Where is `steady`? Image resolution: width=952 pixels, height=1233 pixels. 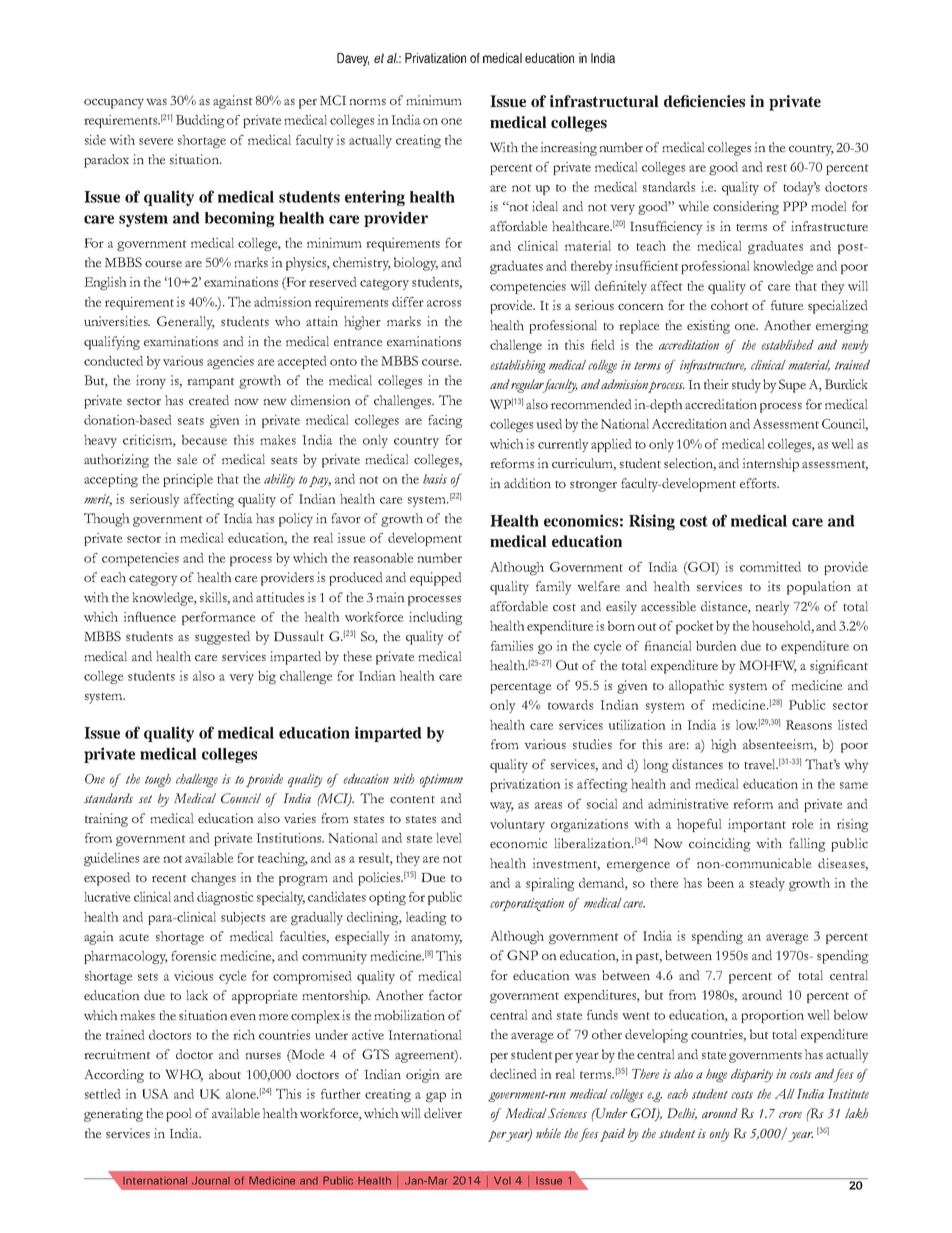 steady is located at coordinates (767, 884).
